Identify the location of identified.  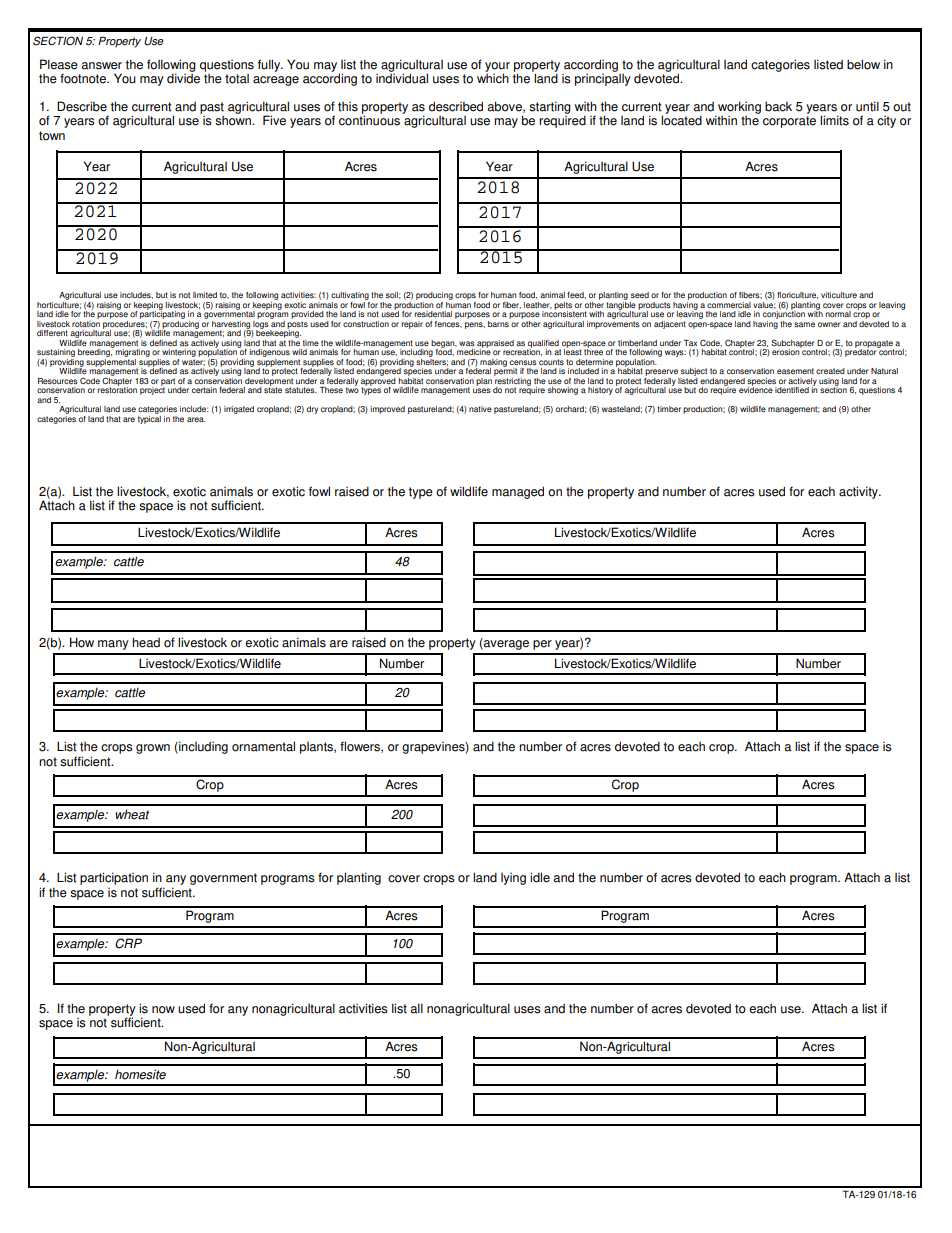
(792, 390).
